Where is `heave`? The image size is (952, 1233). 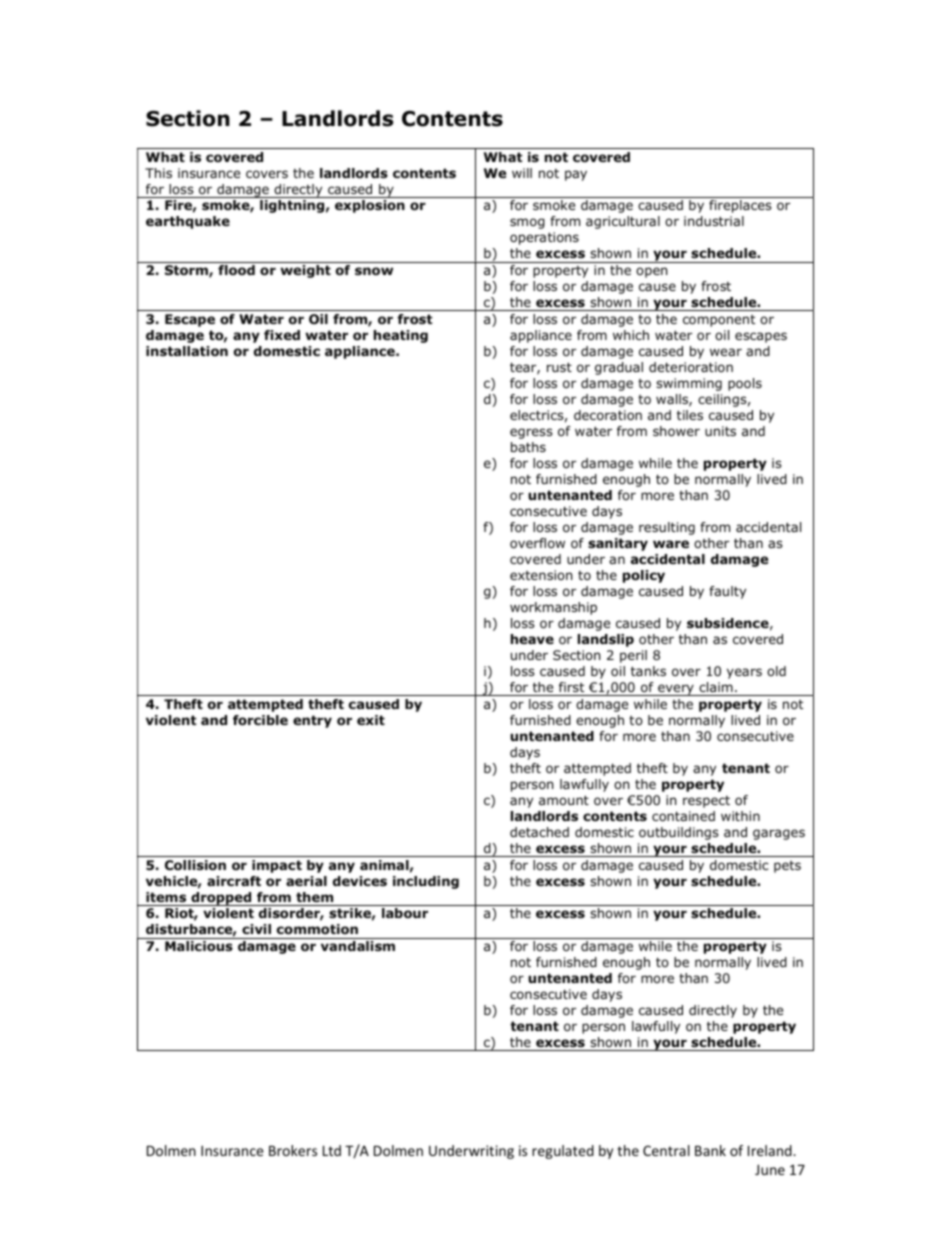
heave is located at coordinates (532, 639).
